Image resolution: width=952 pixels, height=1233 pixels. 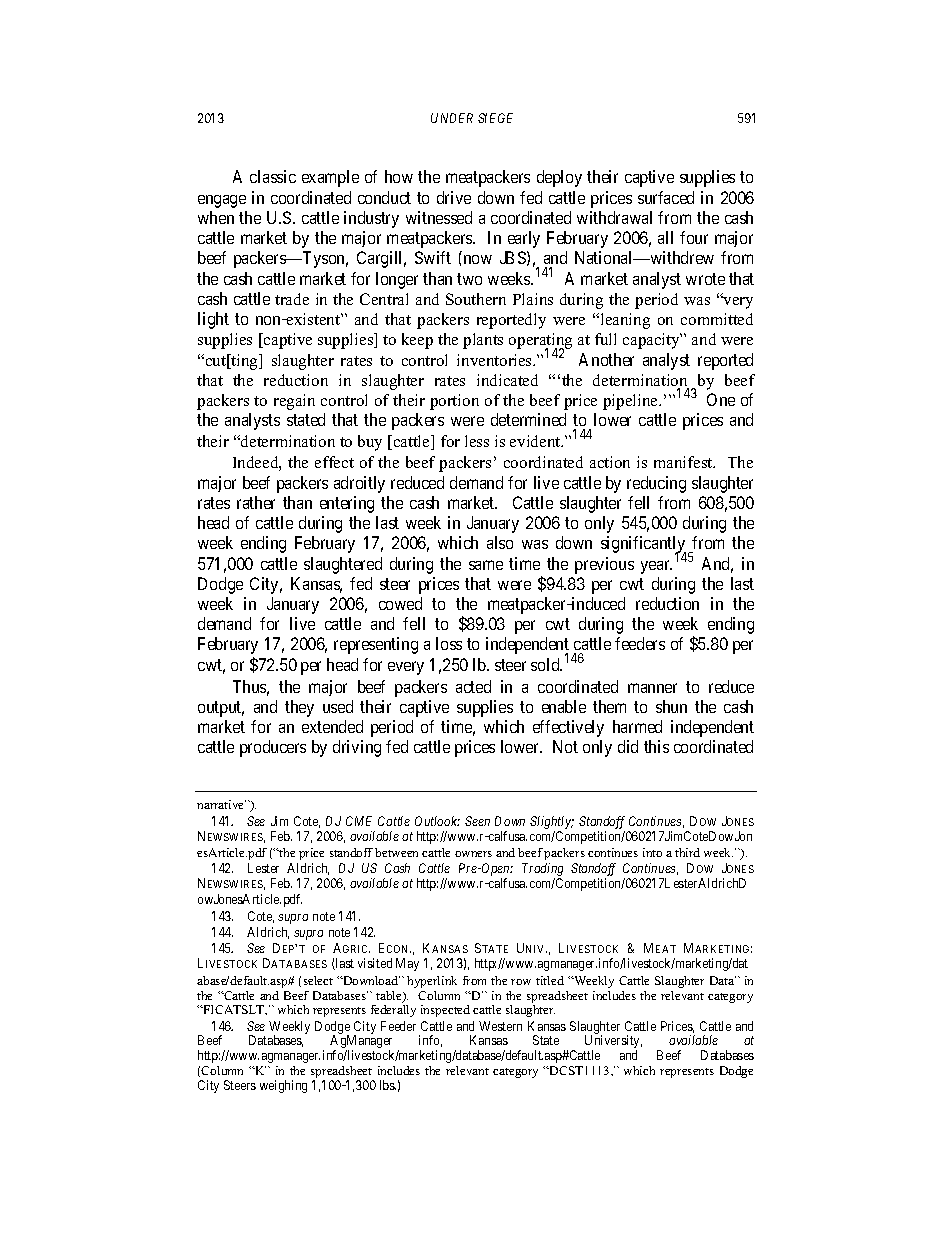 I want to click on UNDER, so click(x=452, y=118).
